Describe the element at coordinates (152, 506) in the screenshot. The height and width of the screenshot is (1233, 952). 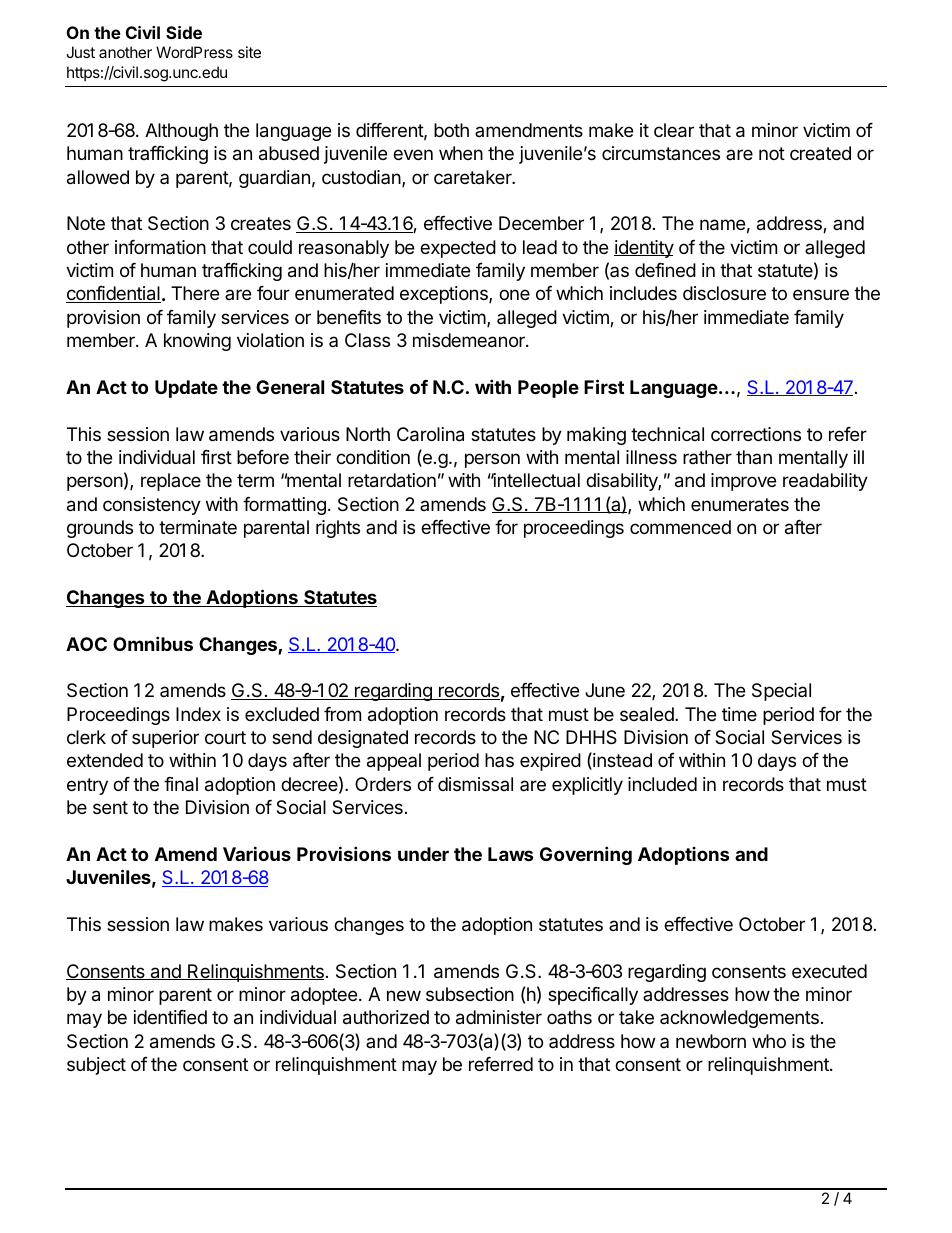
I see `consistency` at that location.
